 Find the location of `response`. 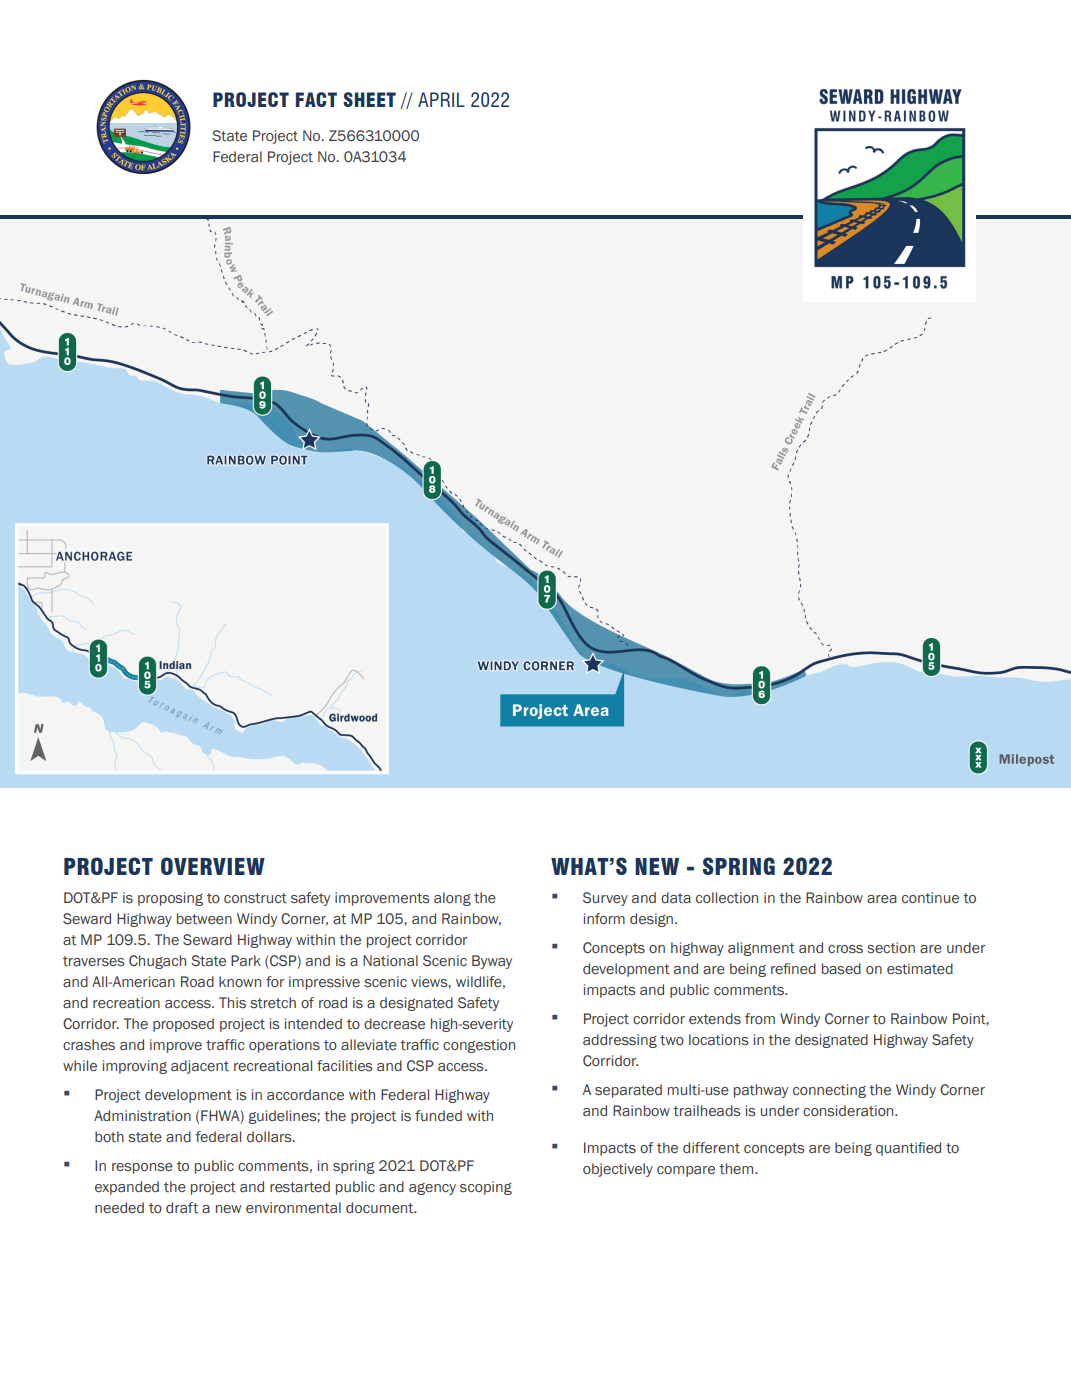

response is located at coordinates (142, 1168).
